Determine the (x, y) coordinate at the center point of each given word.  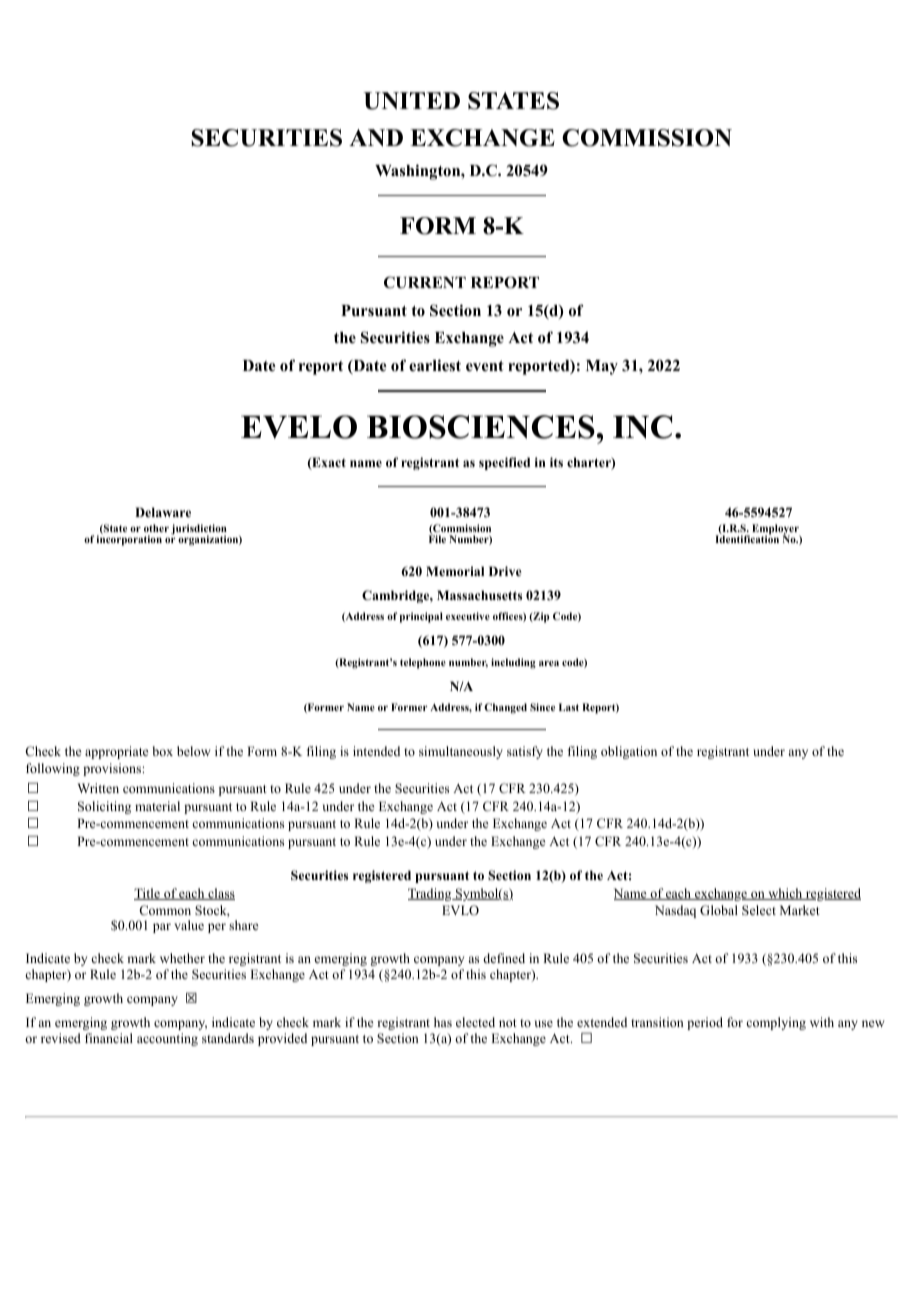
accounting (167, 1039)
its (556, 462)
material (157, 806)
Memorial (455, 571)
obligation (629, 752)
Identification (747, 538)
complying (776, 1023)
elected (475, 1022)
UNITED (412, 101)
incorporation (129, 539)
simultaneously (461, 752)
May (602, 367)
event (485, 366)
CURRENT (425, 282)
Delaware (163, 512)
